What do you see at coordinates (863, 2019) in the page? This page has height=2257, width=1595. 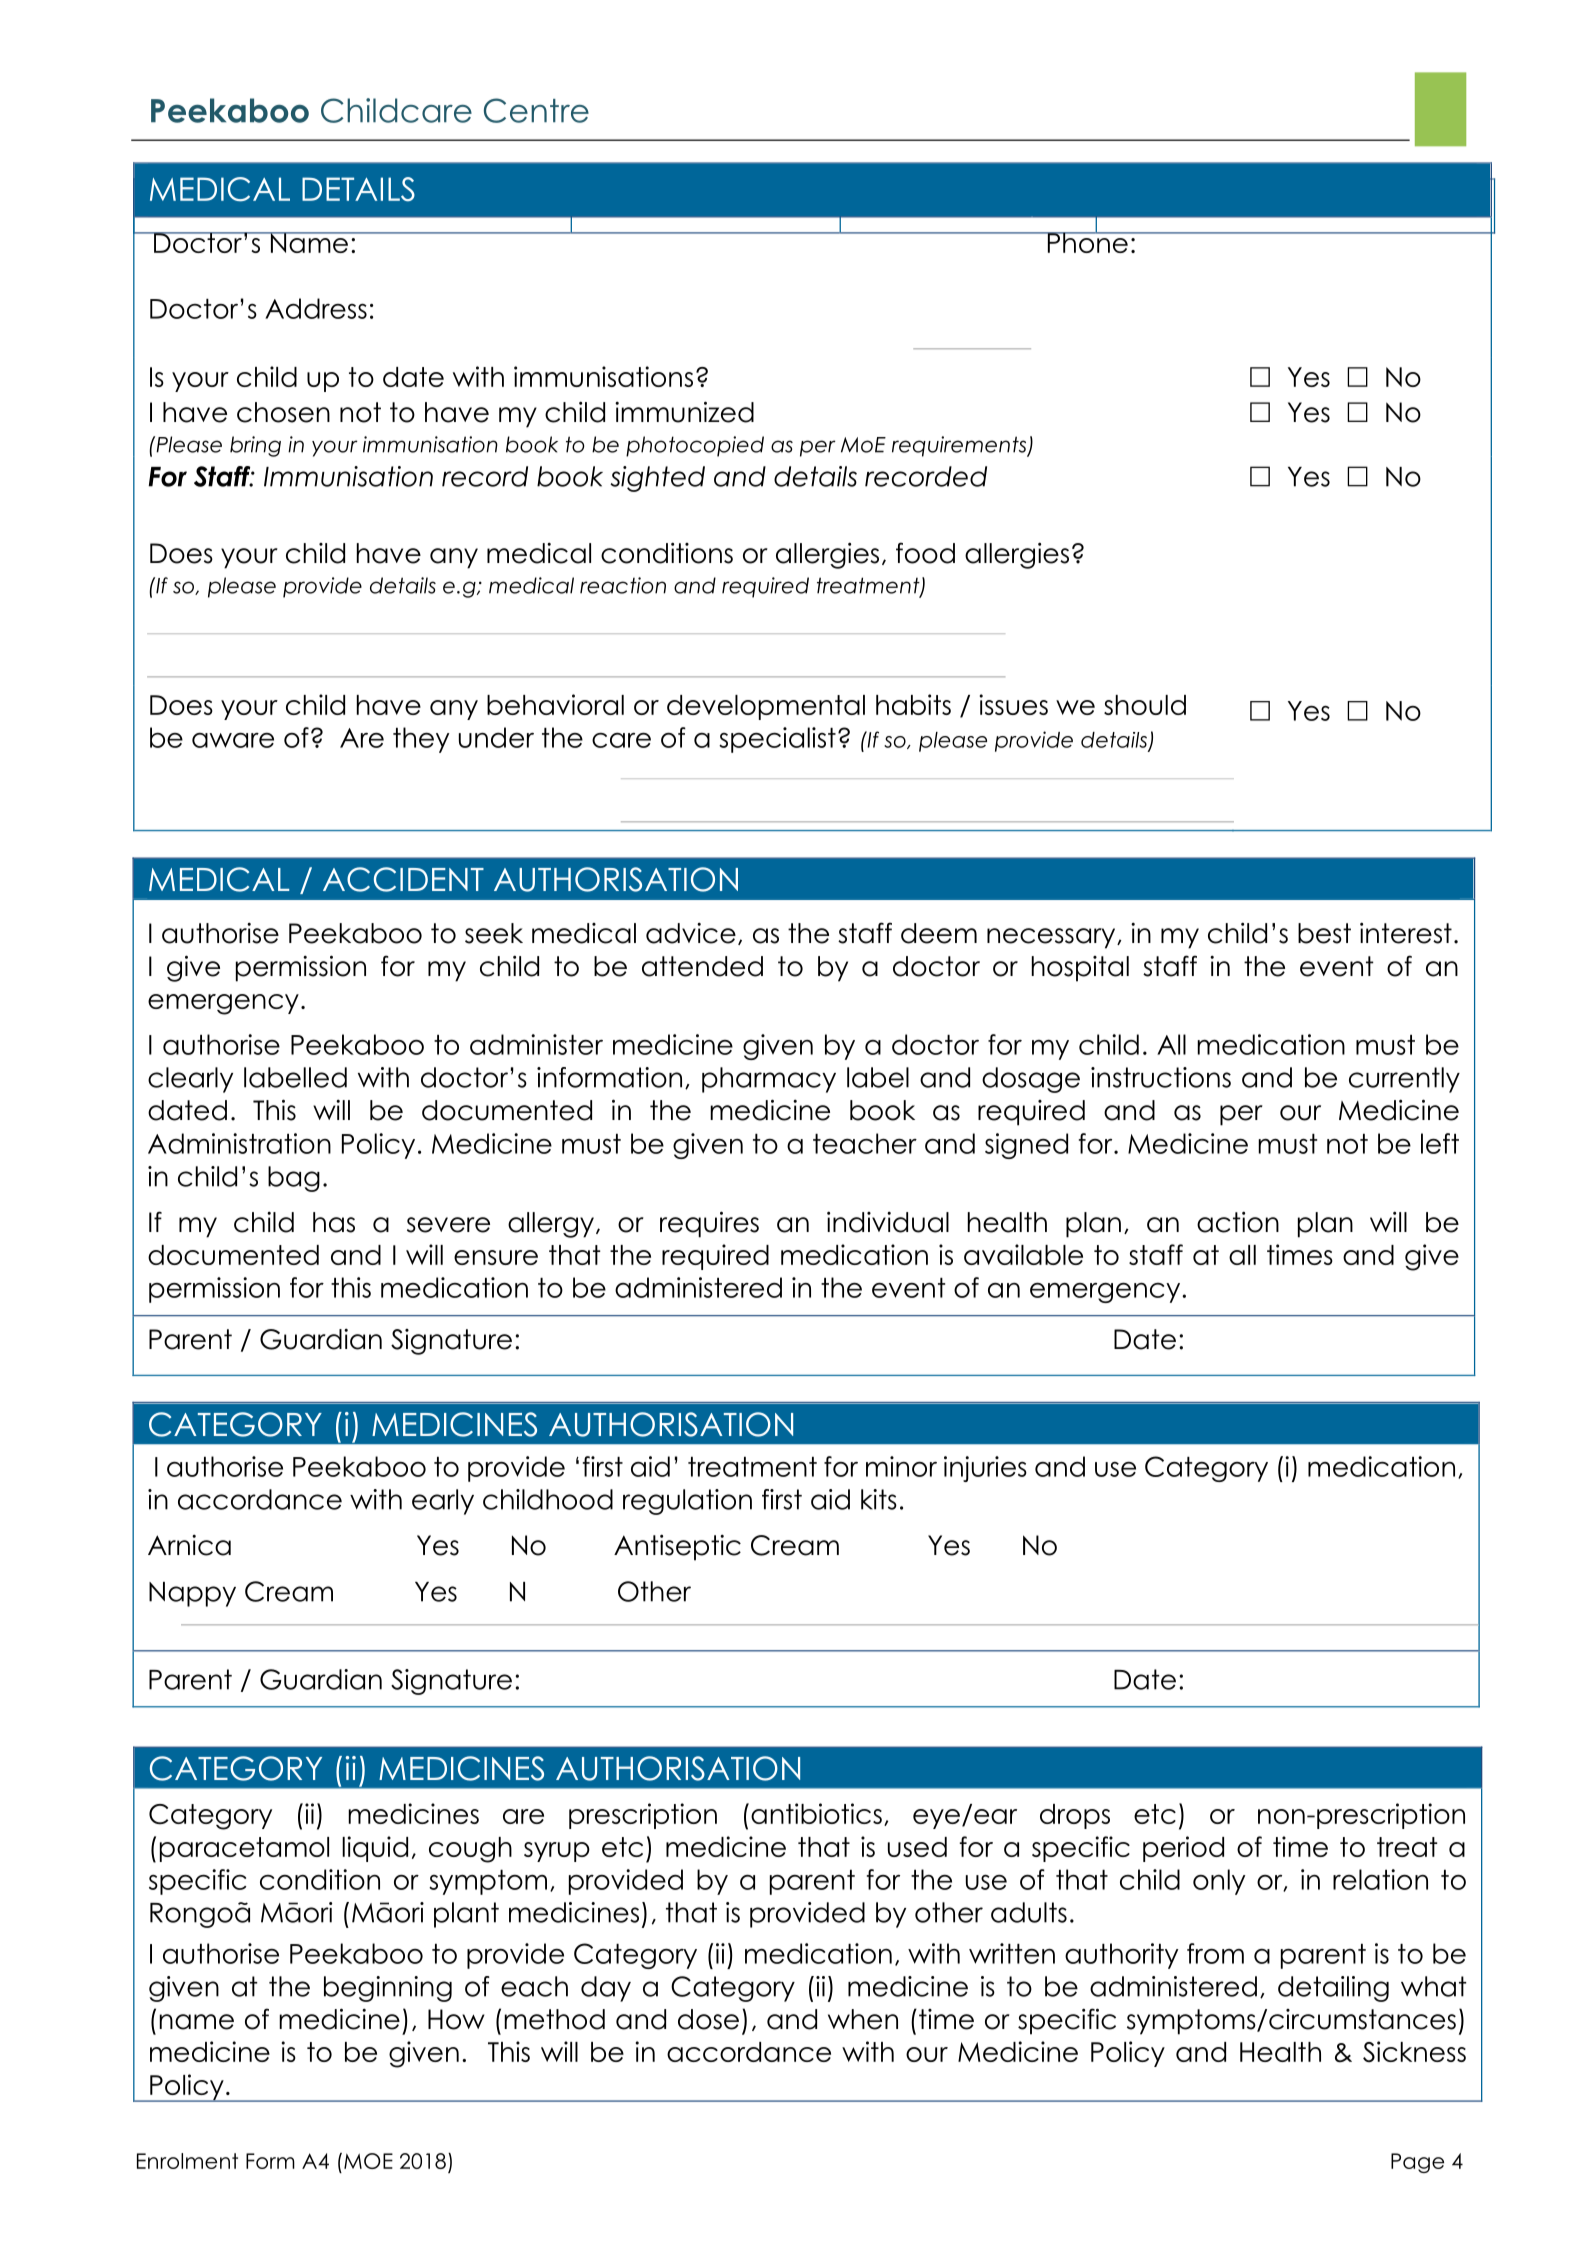 I see `when` at bounding box center [863, 2019].
